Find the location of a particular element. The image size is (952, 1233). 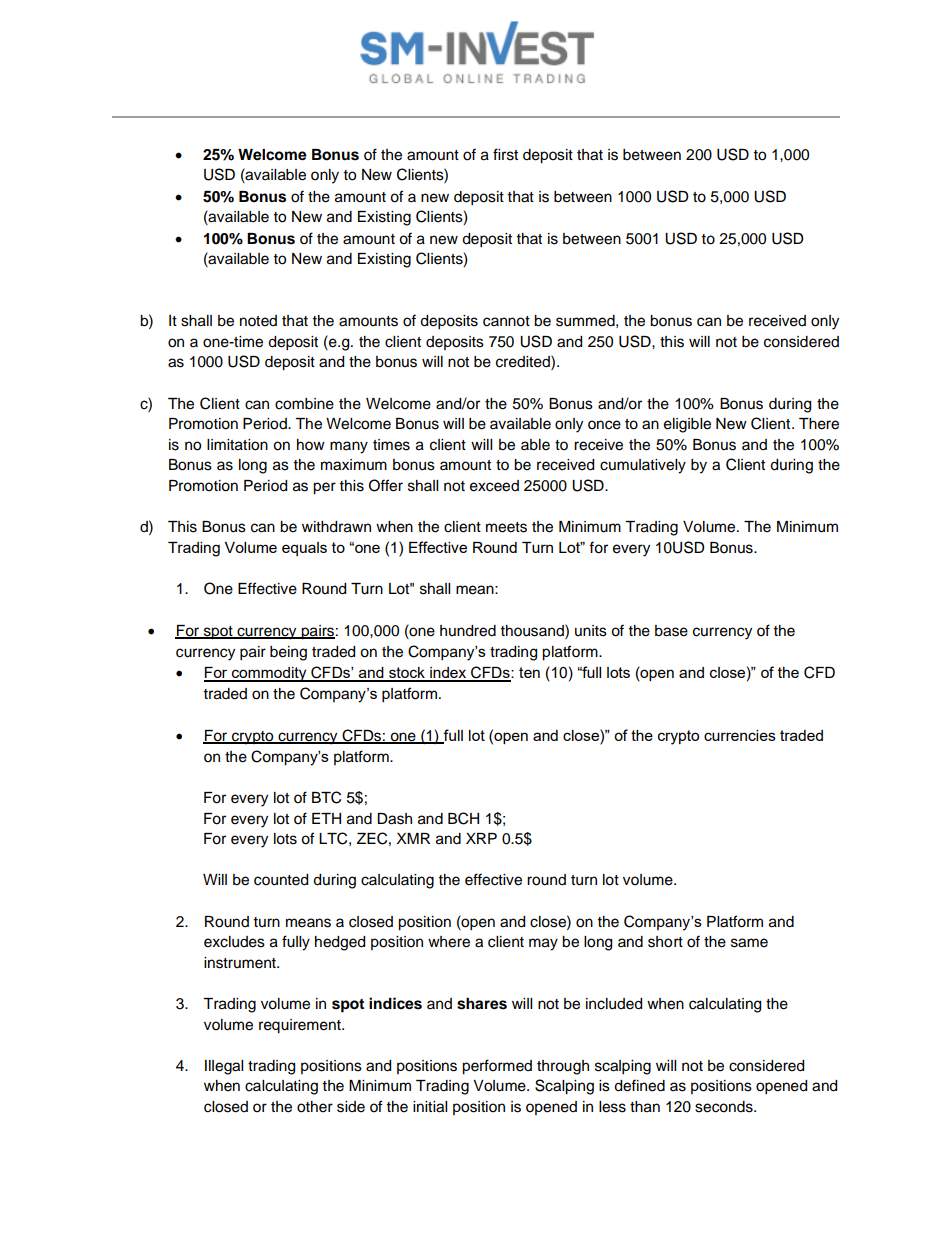

ten is located at coordinates (529, 672).
